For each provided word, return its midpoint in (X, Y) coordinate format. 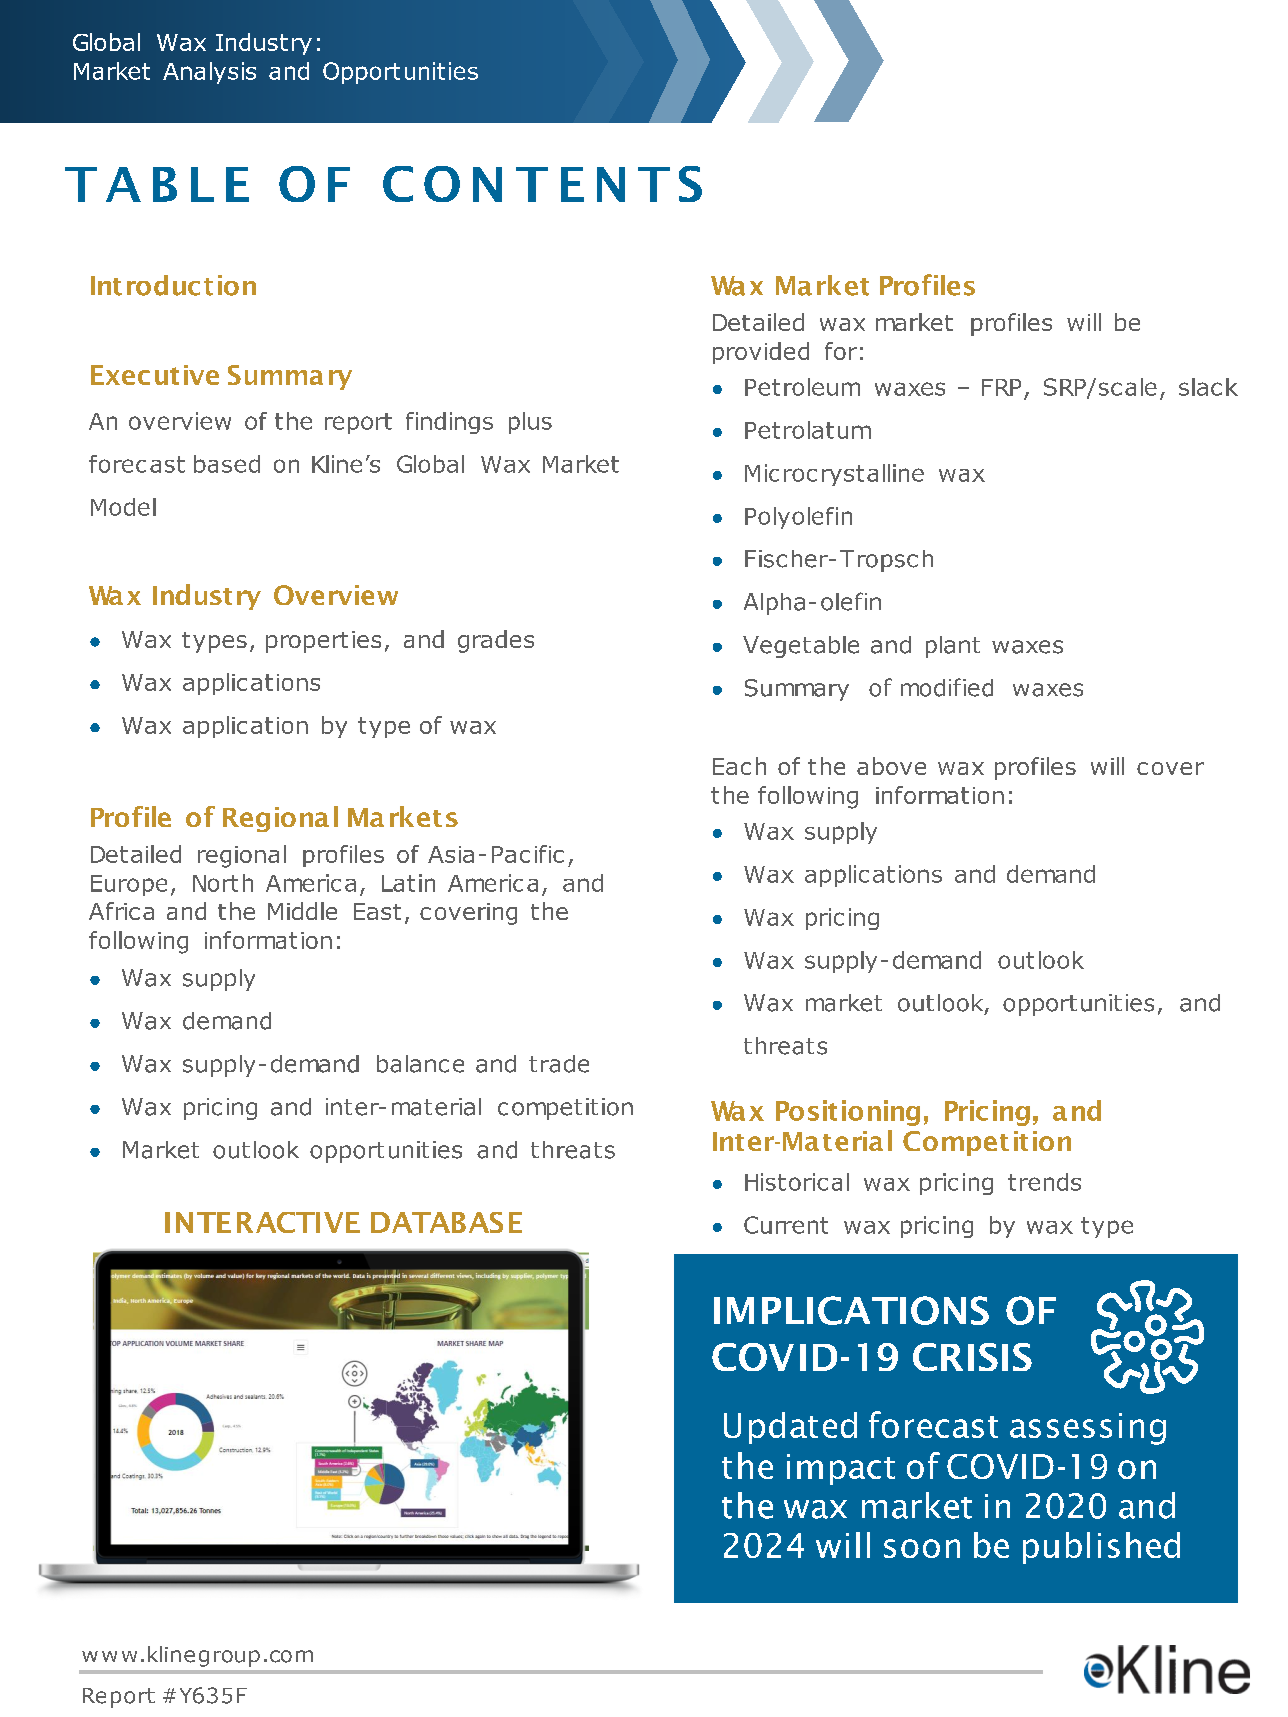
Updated (790, 1428)
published (1101, 1548)
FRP (1001, 387)
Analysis (209, 73)
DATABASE (446, 1222)
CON (442, 184)
